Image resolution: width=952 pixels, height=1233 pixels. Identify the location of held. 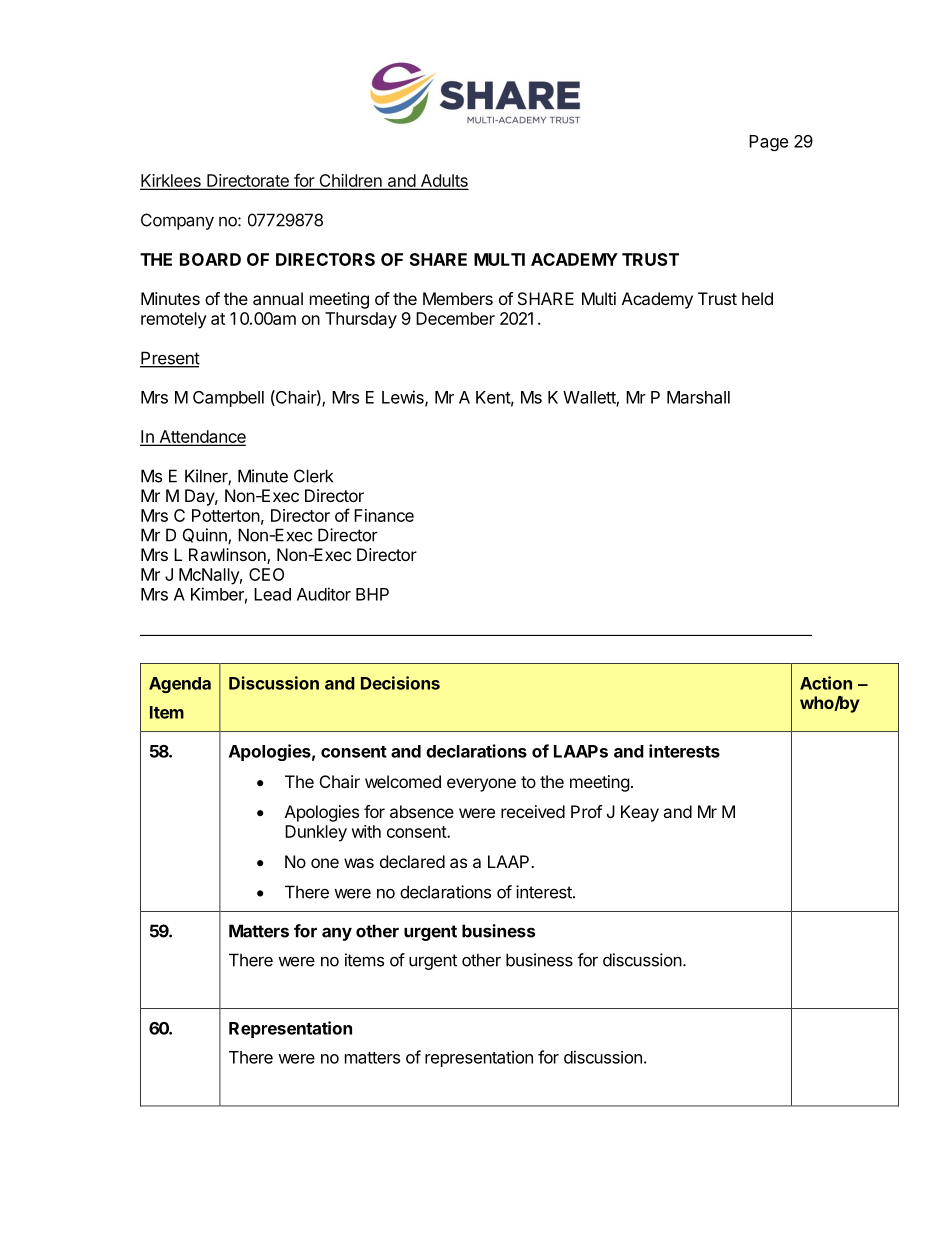
(757, 298).
